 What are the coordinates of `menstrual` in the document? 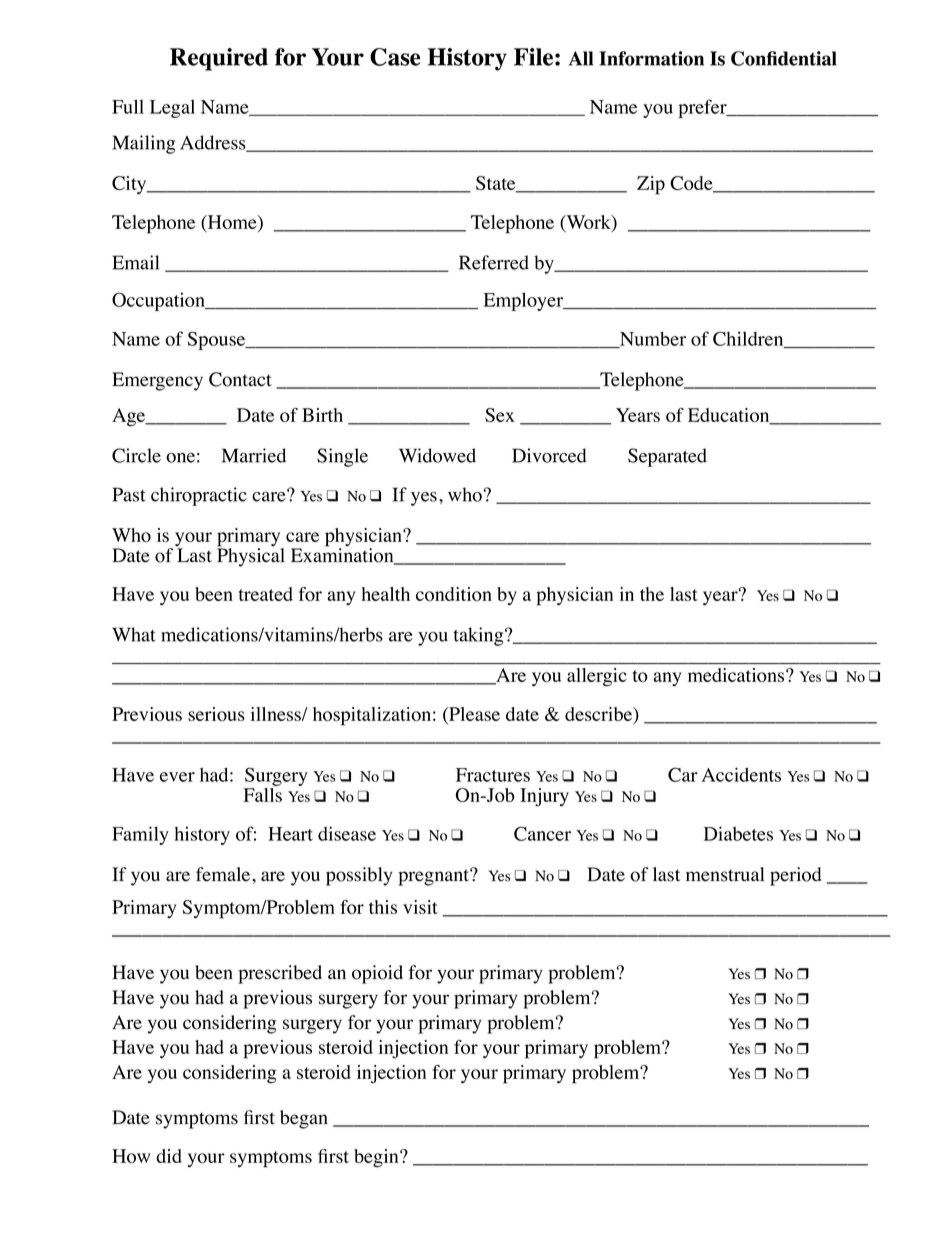 It's located at (725, 874).
